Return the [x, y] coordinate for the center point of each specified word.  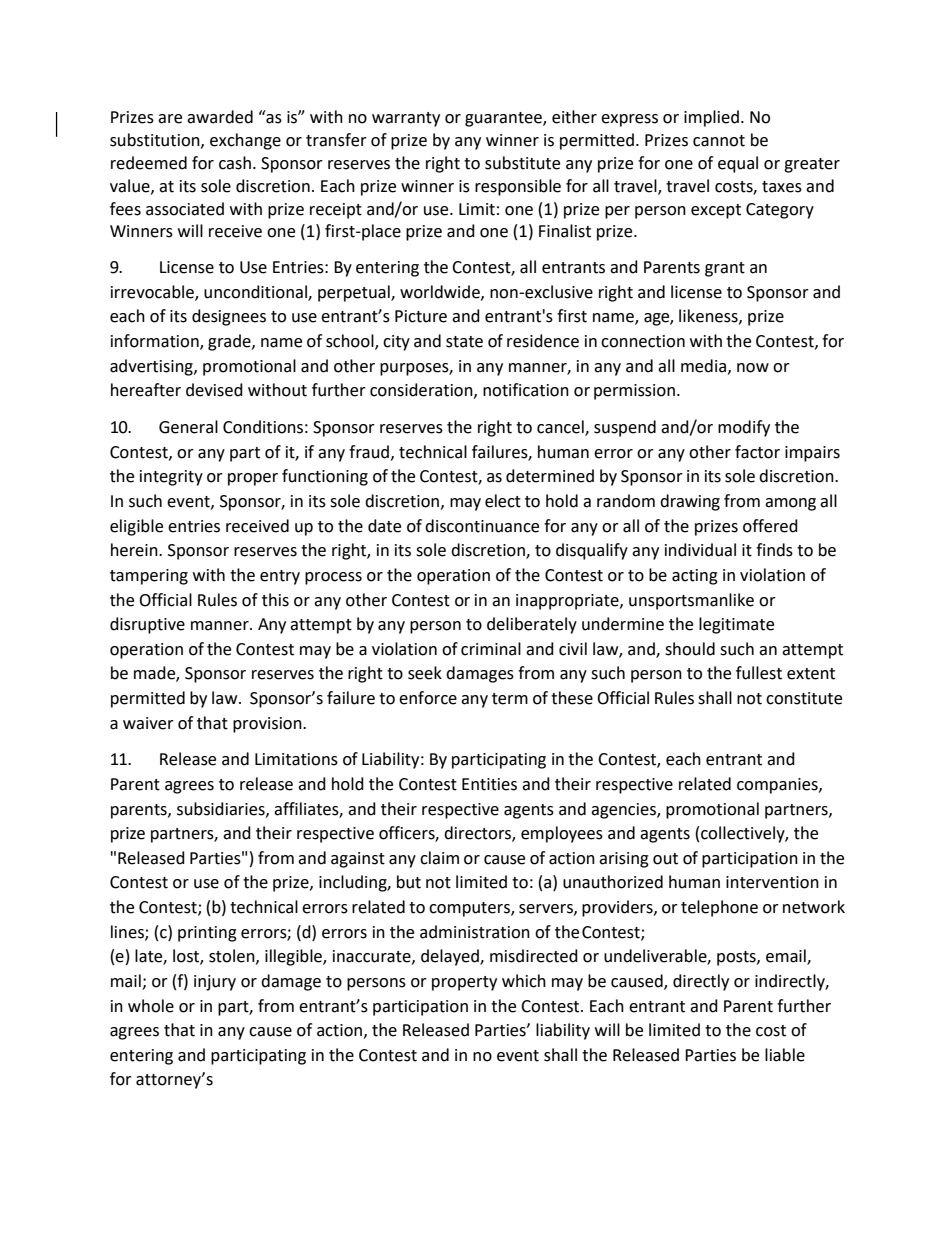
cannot [719, 141]
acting [695, 577]
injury [215, 983]
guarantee [504, 119]
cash [235, 163]
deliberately [532, 625]
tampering [149, 577]
